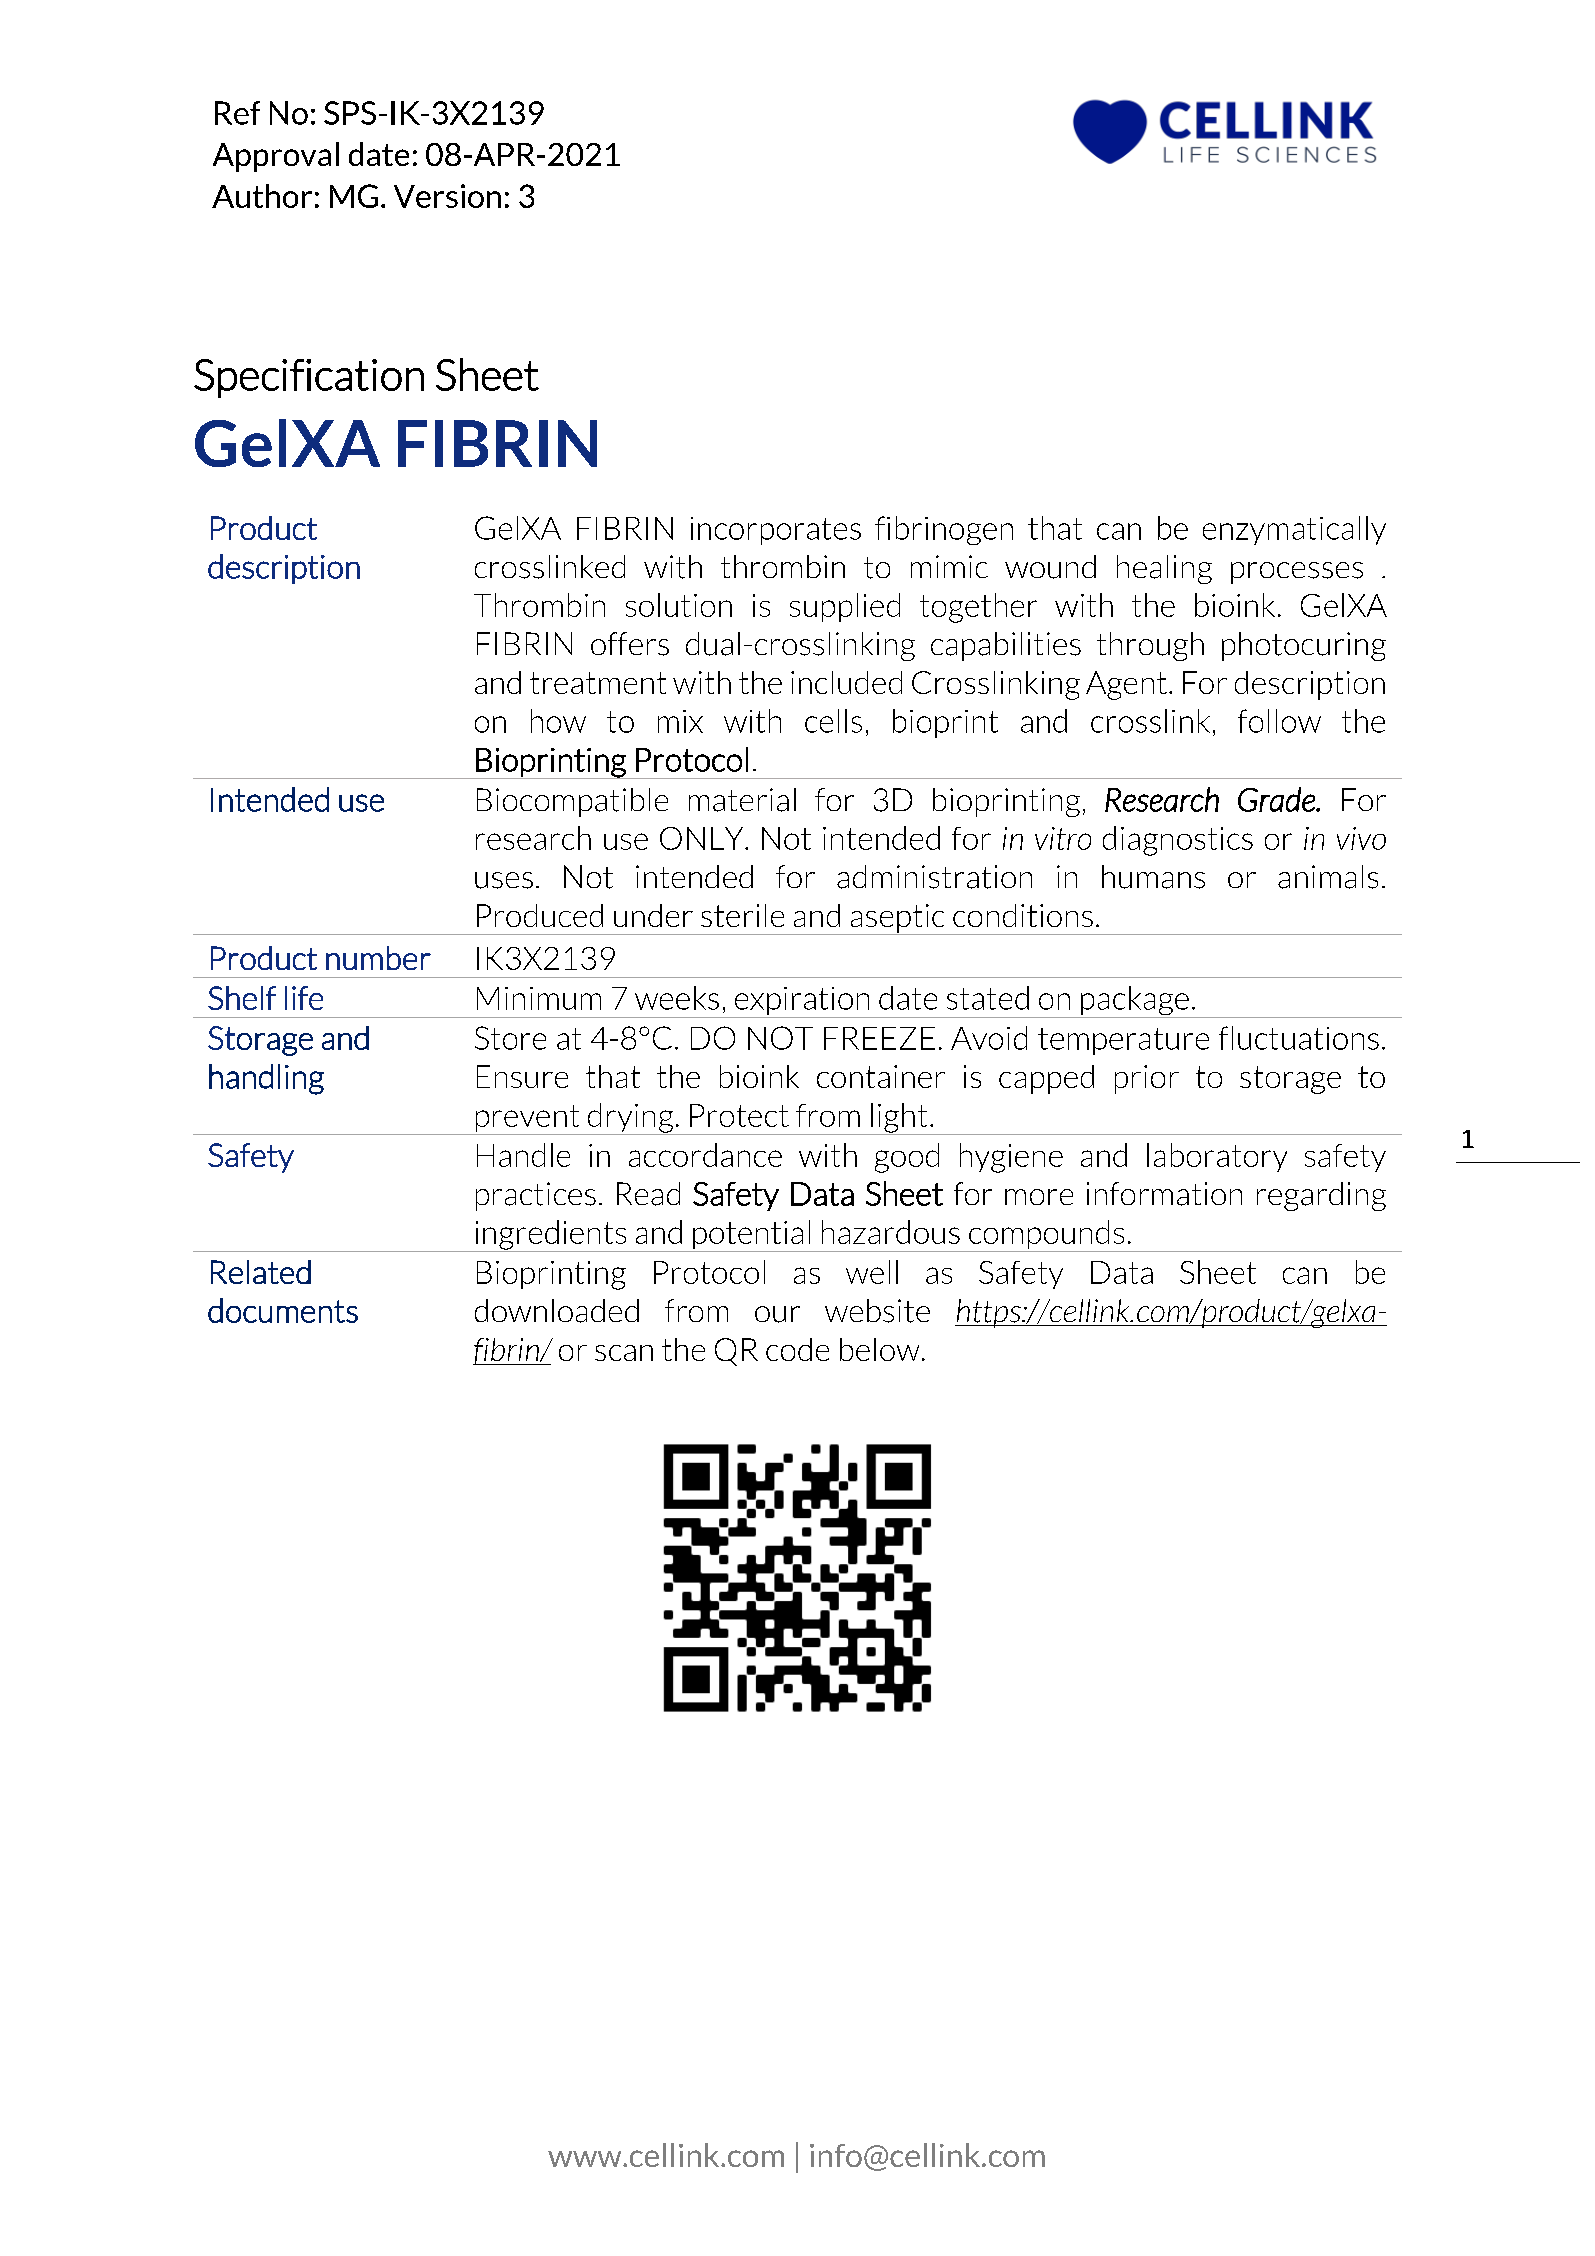 The width and height of the image is (1595, 2256). Describe the element at coordinates (1047, 1236) in the image. I see `compounds` at that location.
